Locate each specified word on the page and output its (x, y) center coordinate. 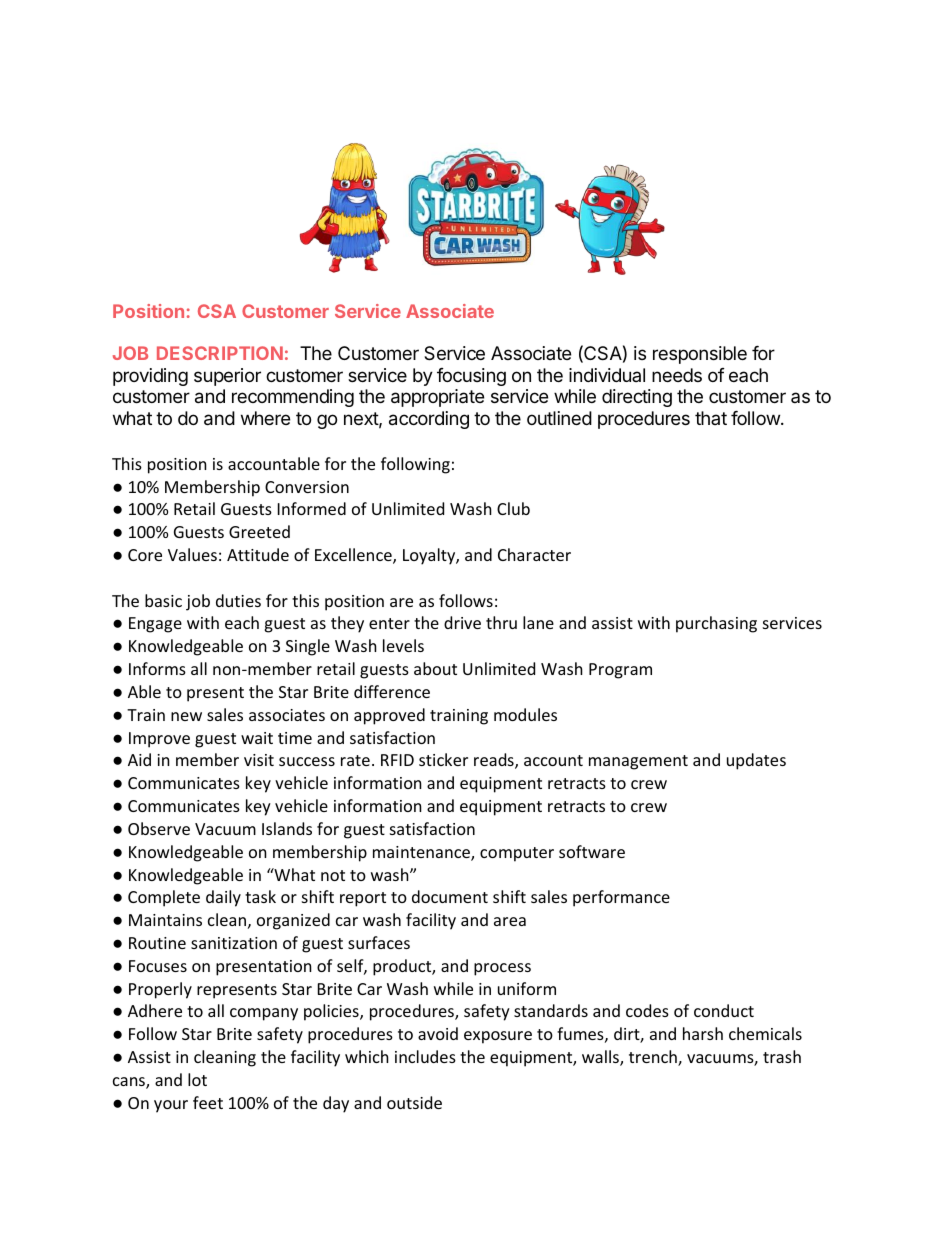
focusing (471, 377)
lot (197, 1079)
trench (654, 1058)
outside (414, 1102)
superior (227, 377)
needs (677, 375)
